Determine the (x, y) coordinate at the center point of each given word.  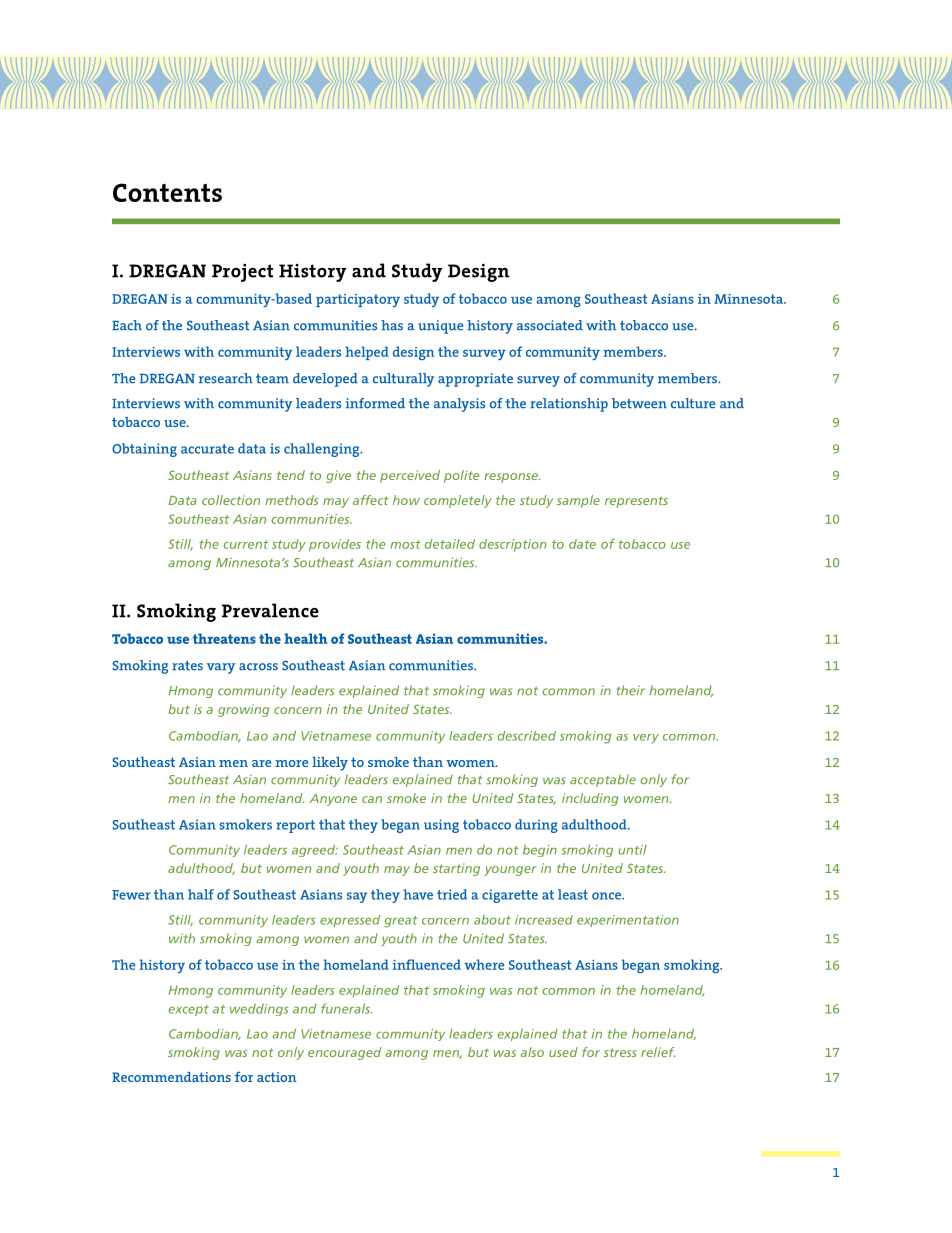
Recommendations (171, 1077)
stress (620, 1052)
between (639, 403)
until (632, 850)
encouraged (344, 1053)
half (201, 894)
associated (550, 325)
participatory (358, 300)
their (631, 690)
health (305, 638)
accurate (207, 449)
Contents (167, 192)
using (441, 826)
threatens (224, 638)
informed (375, 403)
